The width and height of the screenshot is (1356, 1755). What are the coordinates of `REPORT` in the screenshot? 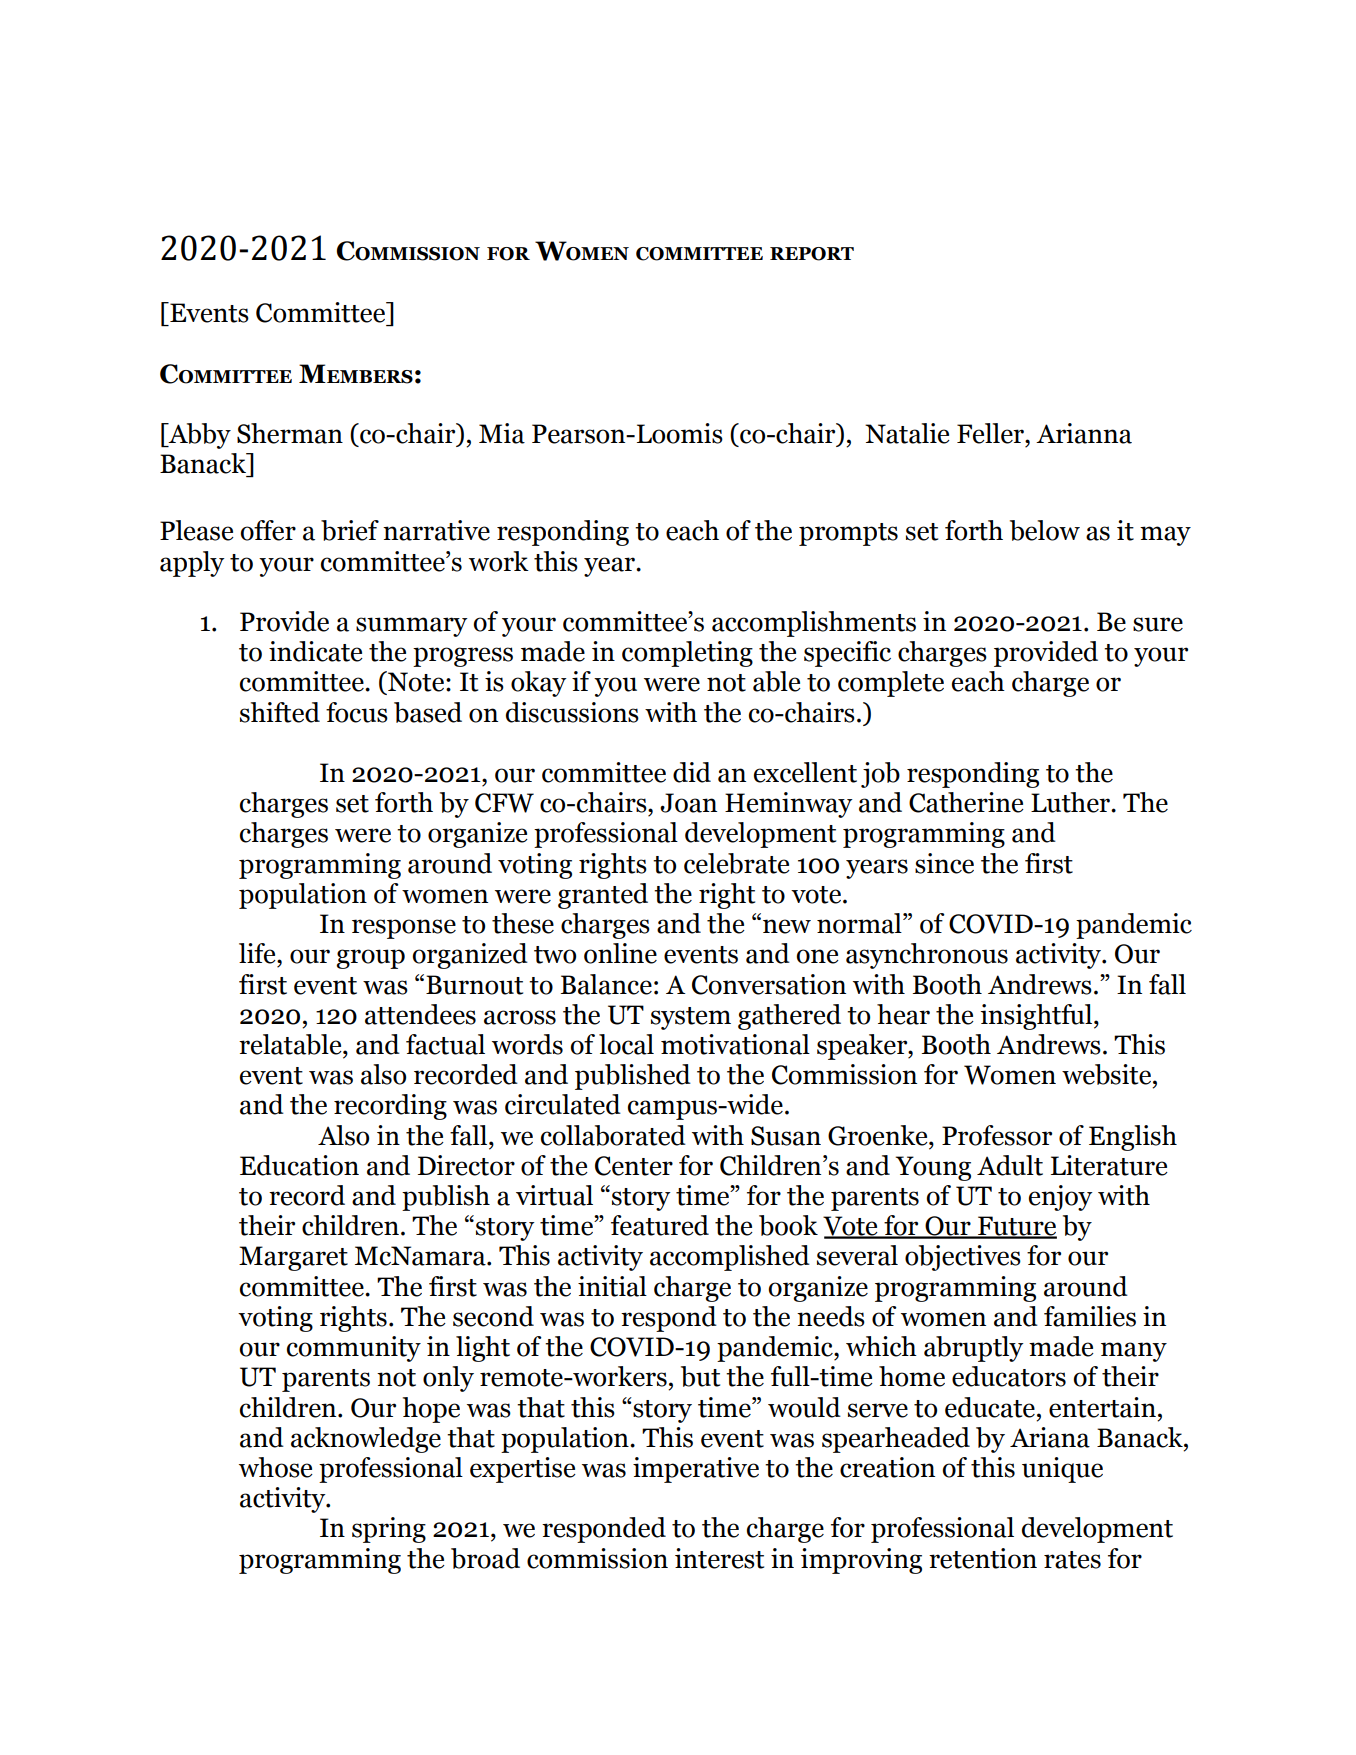 It's located at (812, 254).
